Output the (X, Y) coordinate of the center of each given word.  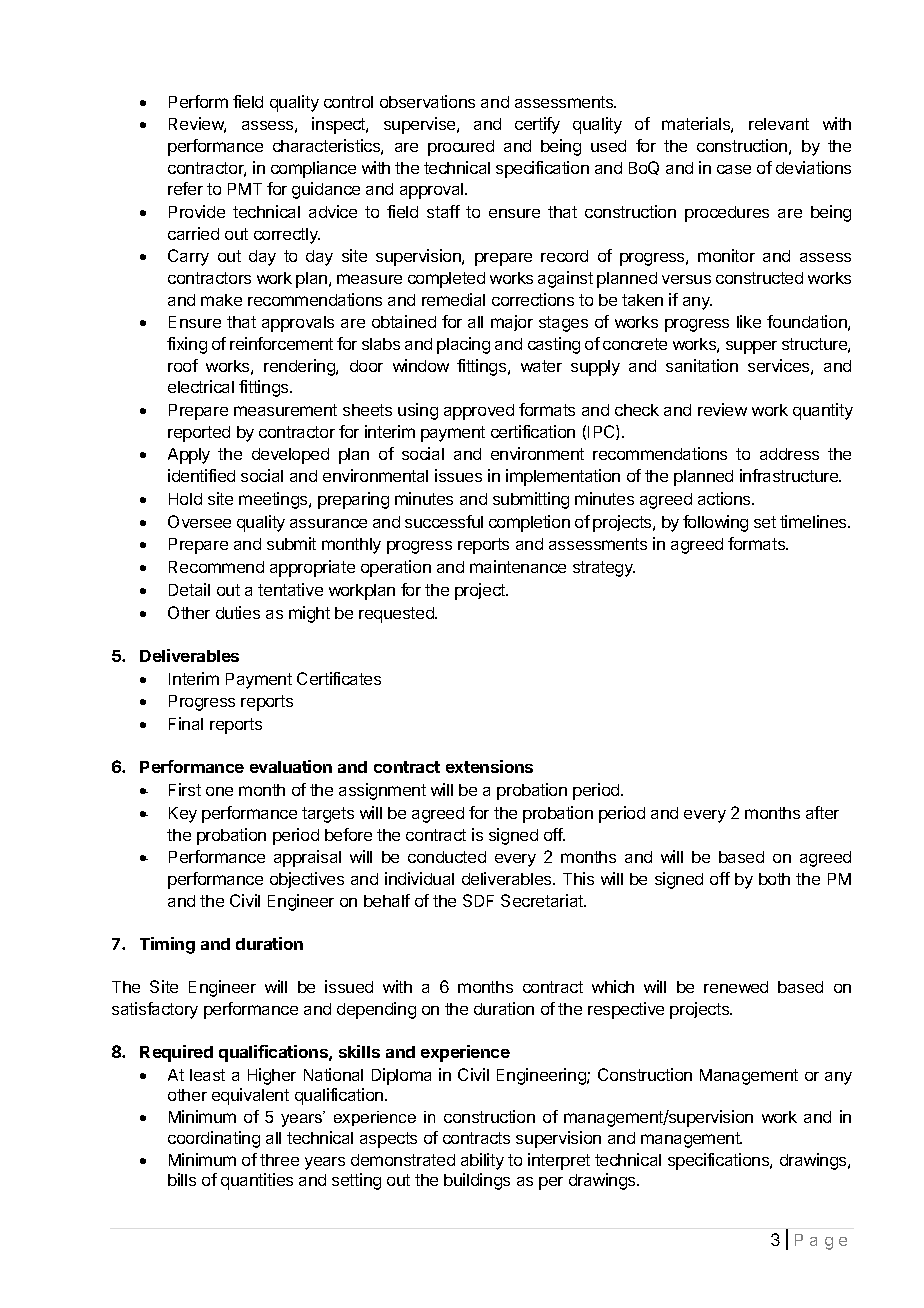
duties (238, 612)
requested (397, 615)
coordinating (214, 1139)
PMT (245, 189)
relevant (779, 124)
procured (461, 148)
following (715, 523)
